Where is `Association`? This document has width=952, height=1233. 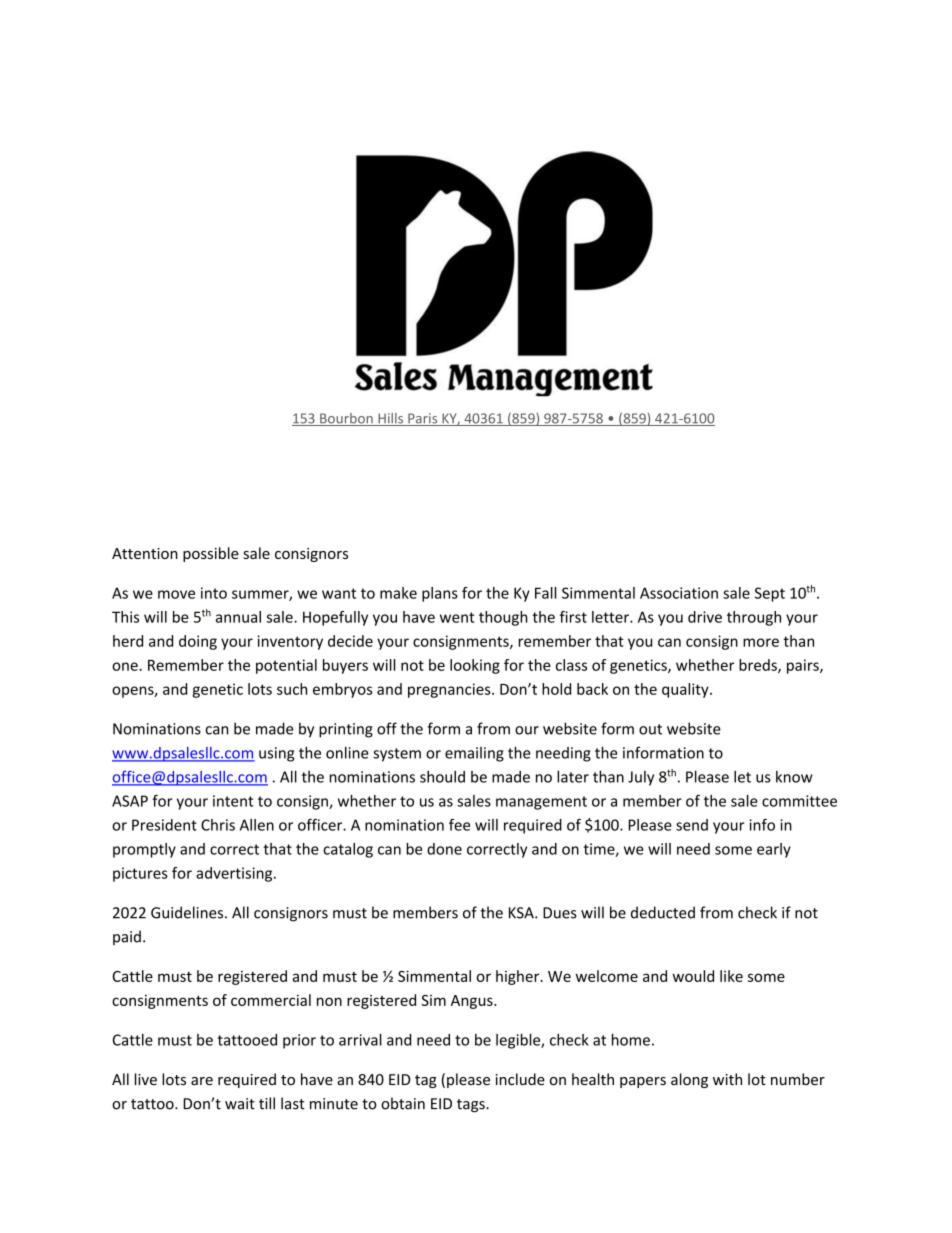
Association is located at coordinates (679, 593).
